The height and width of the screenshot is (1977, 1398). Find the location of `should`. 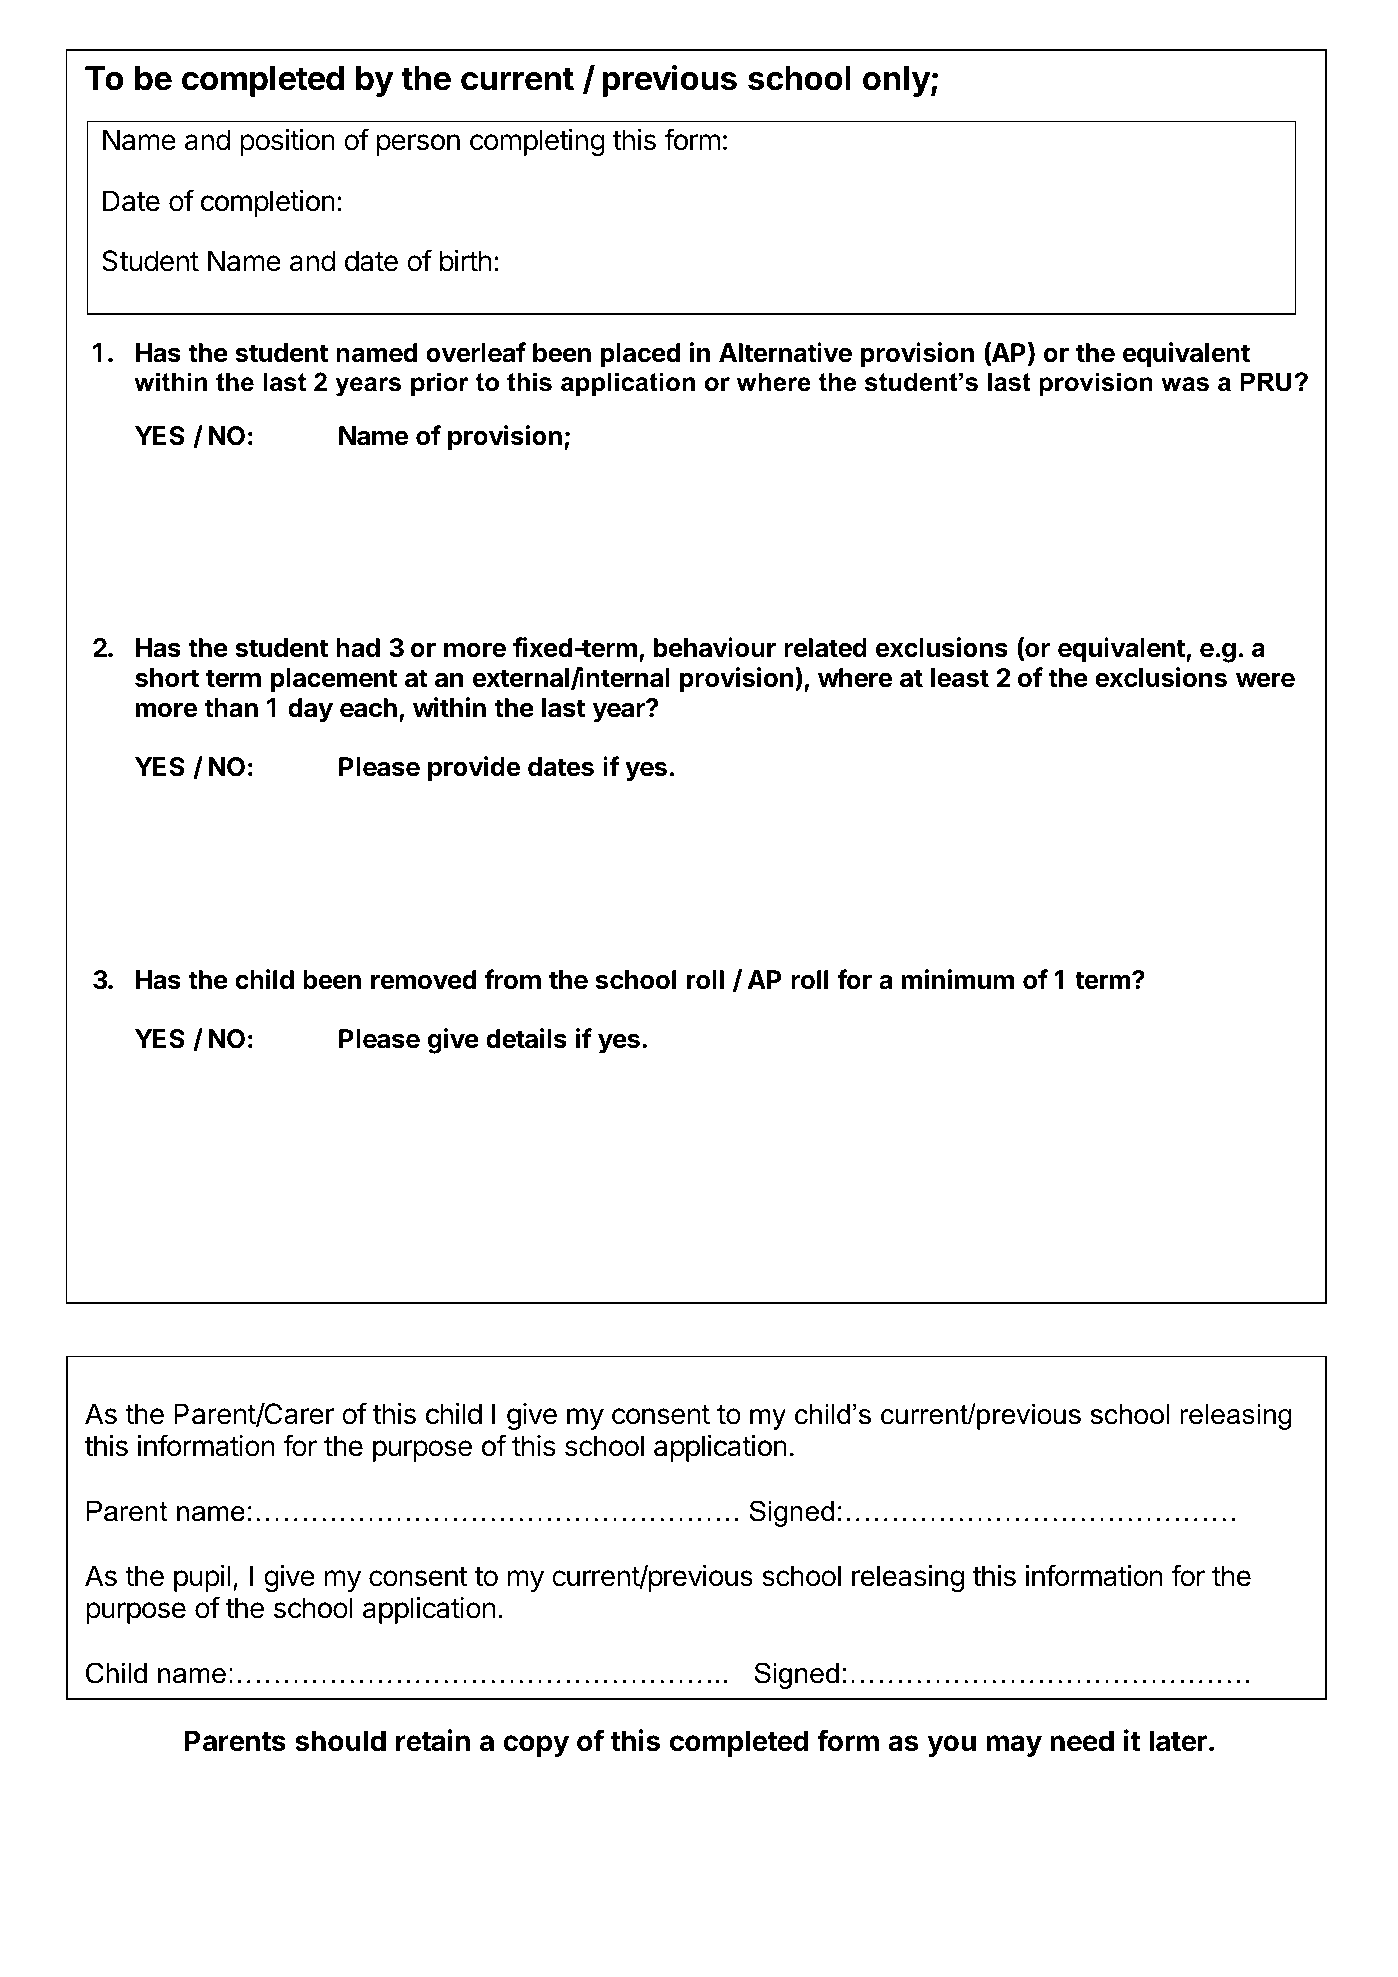

should is located at coordinates (340, 1741).
